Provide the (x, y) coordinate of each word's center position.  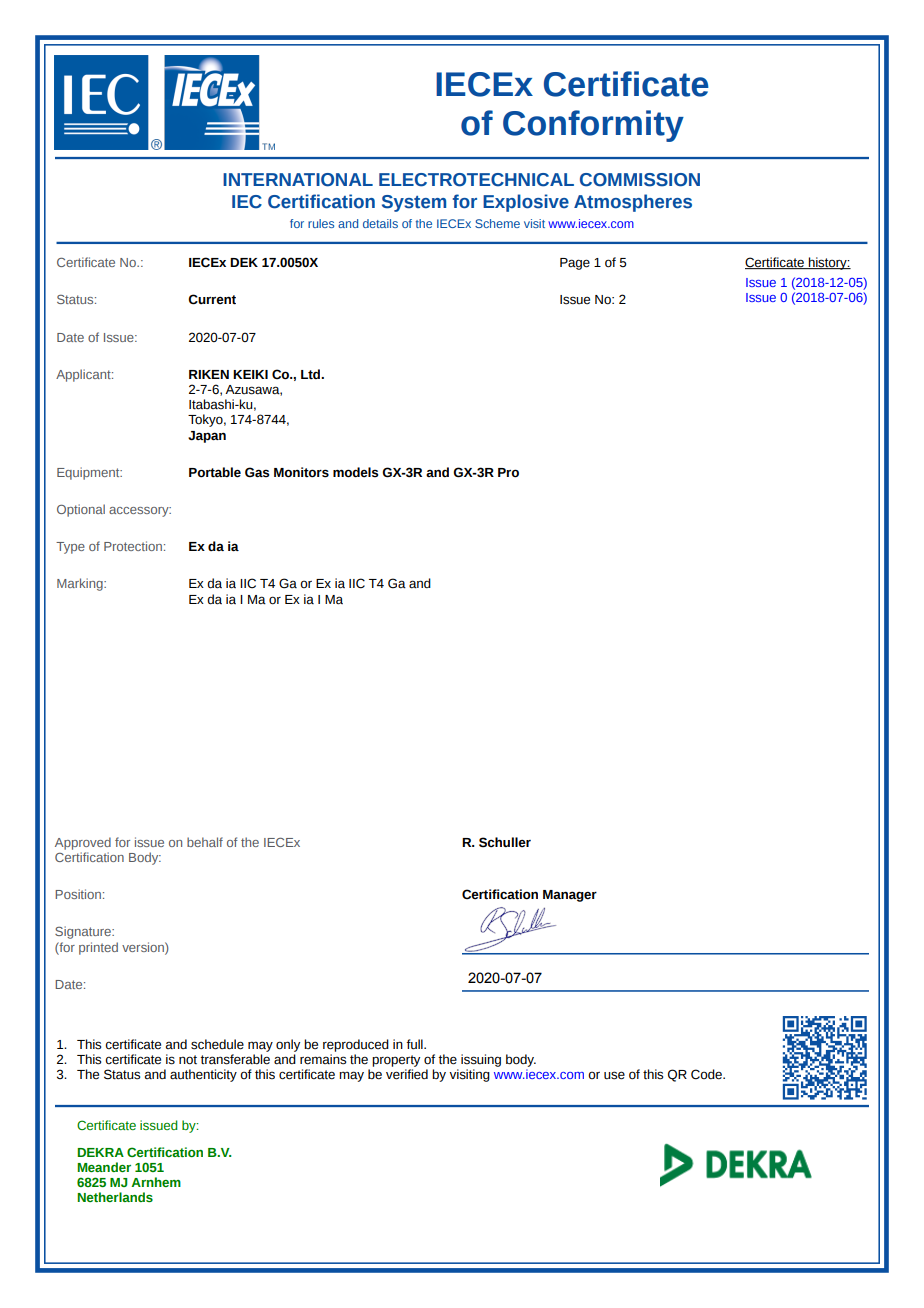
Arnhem (156, 1182)
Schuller (505, 842)
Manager (570, 896)
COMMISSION (640, 180)
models (355, 472)
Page (575, 264)
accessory (140, 512)
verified (407, 1074)
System (414, 203)
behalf (205, 842)
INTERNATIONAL (298, 180)
